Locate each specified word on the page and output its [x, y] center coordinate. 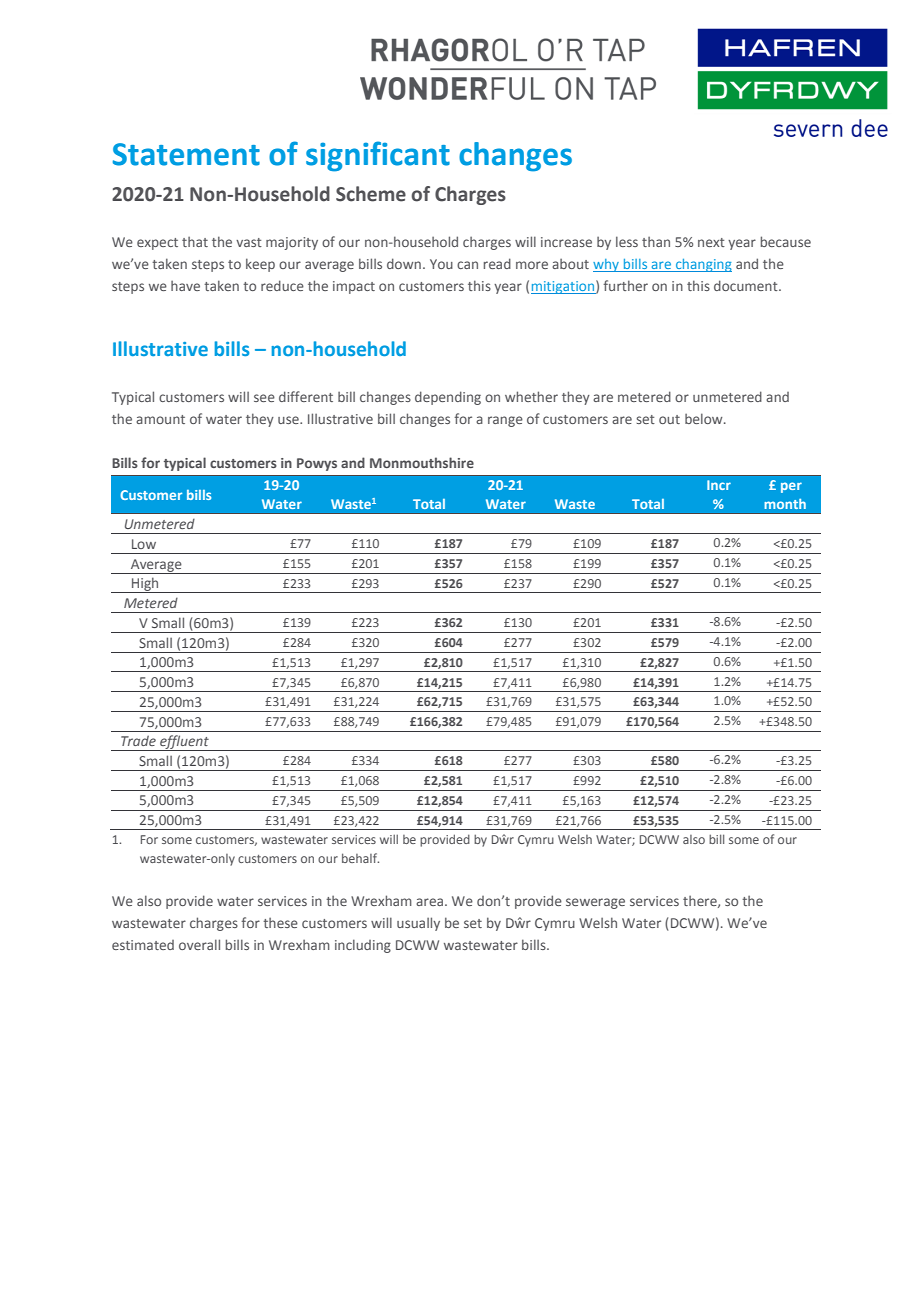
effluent [184, 743]
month [785, 504]
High [145, 585]
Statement [186, 154]
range [505, 421]
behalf [360, 858]
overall [199, 944]
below [705, 418]
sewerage [595, 903]
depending [448, 398]
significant [378, 156]
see [264, 398]
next [711, 242]
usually [418, 924]
